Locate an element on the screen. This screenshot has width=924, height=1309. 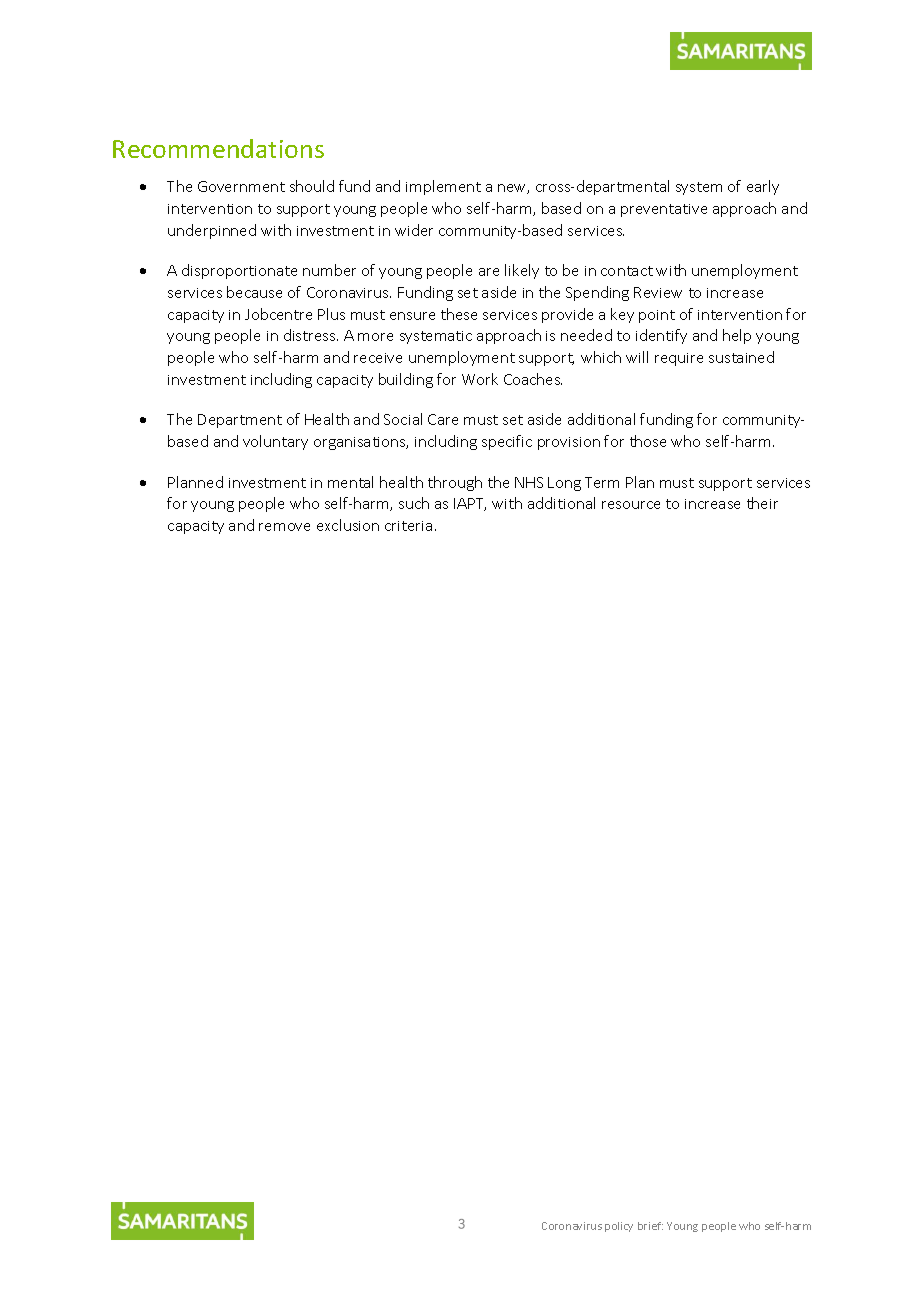
remove is located at coordinates (284, 527).
